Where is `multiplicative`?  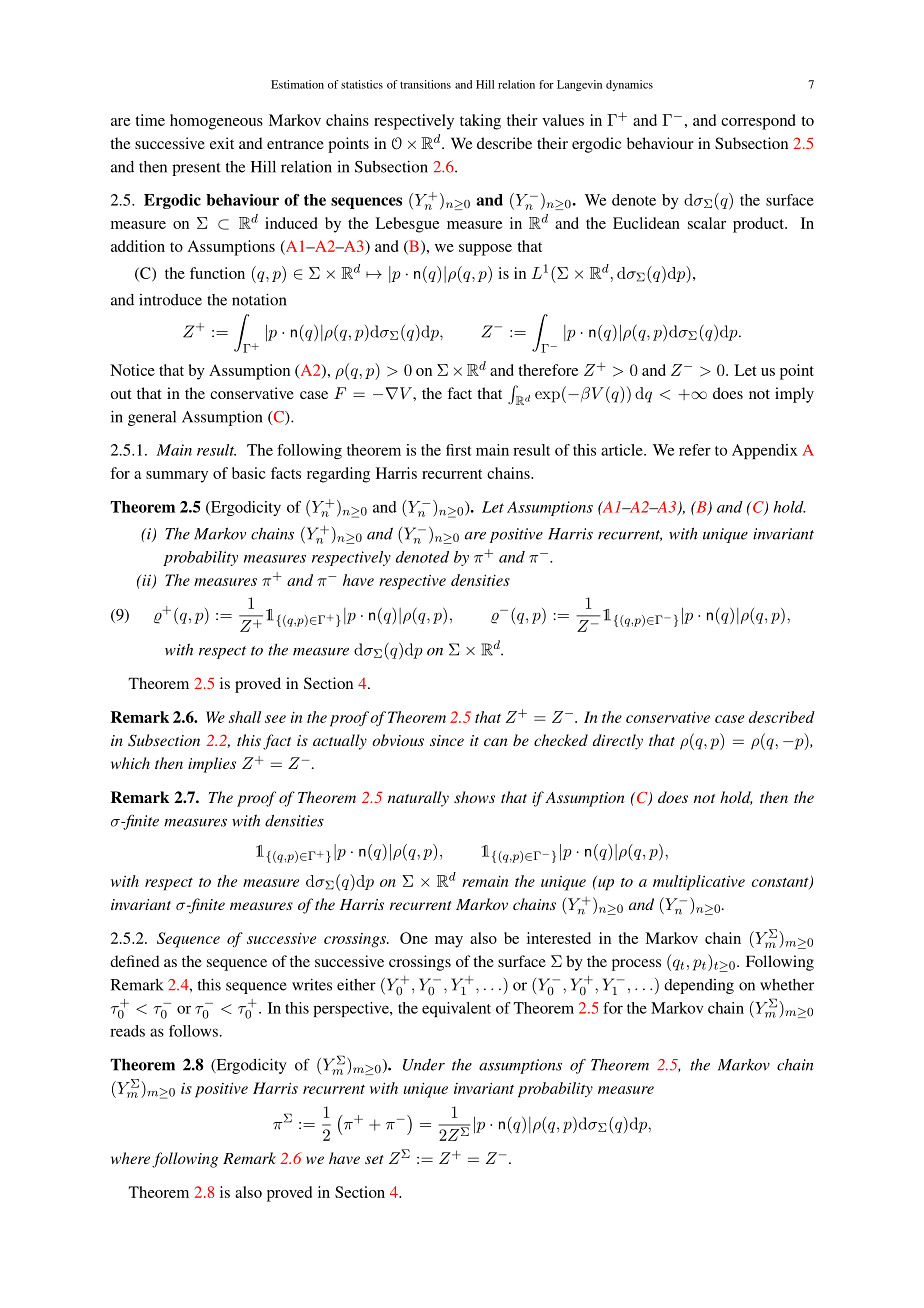
multiplicative is located at coordinates (699, 883).
